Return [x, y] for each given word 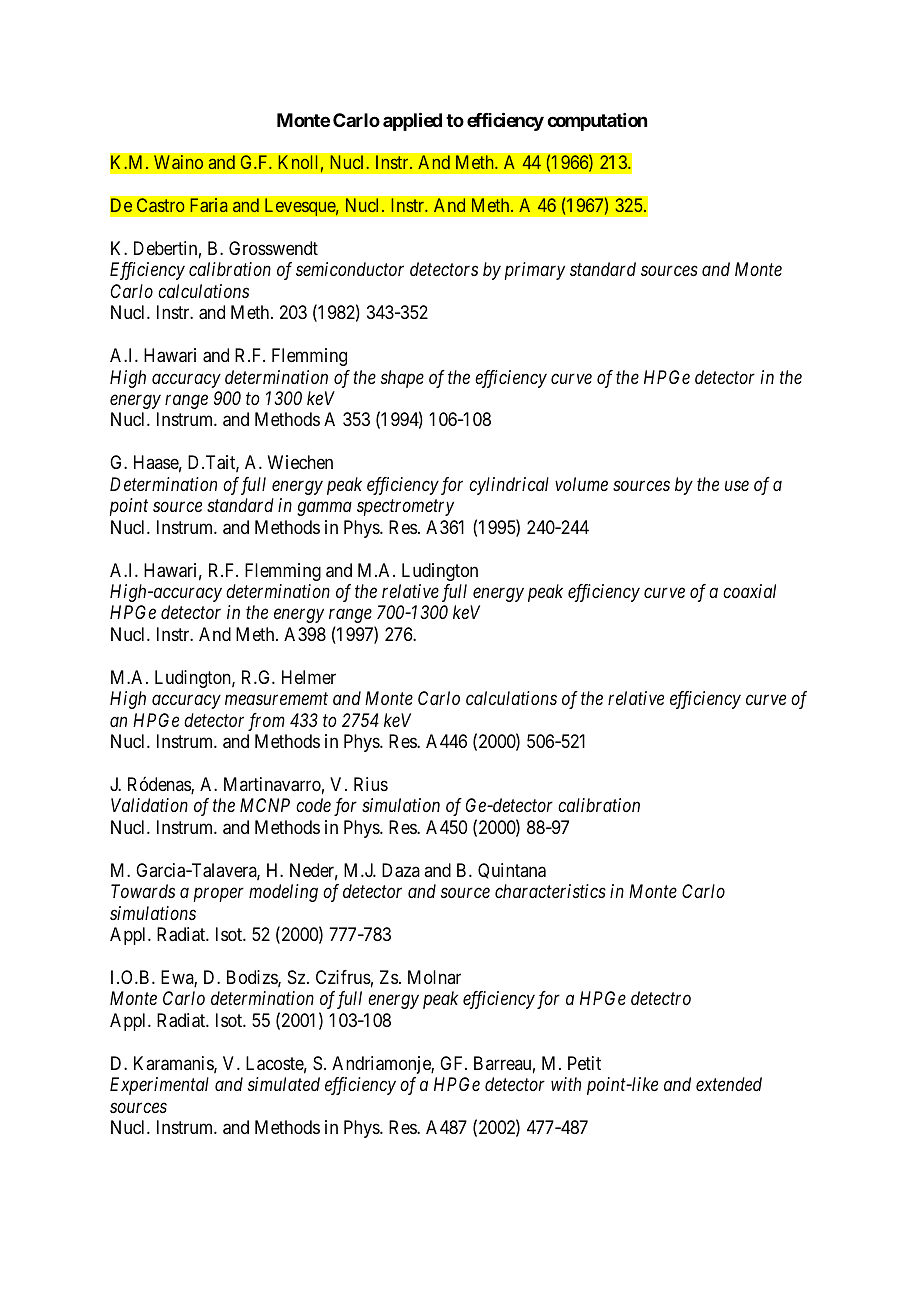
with [566, 1084]
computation [597, 122]
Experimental [159, 1086]
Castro [160, 205]
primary [535, 271]
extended [729, 1084]
